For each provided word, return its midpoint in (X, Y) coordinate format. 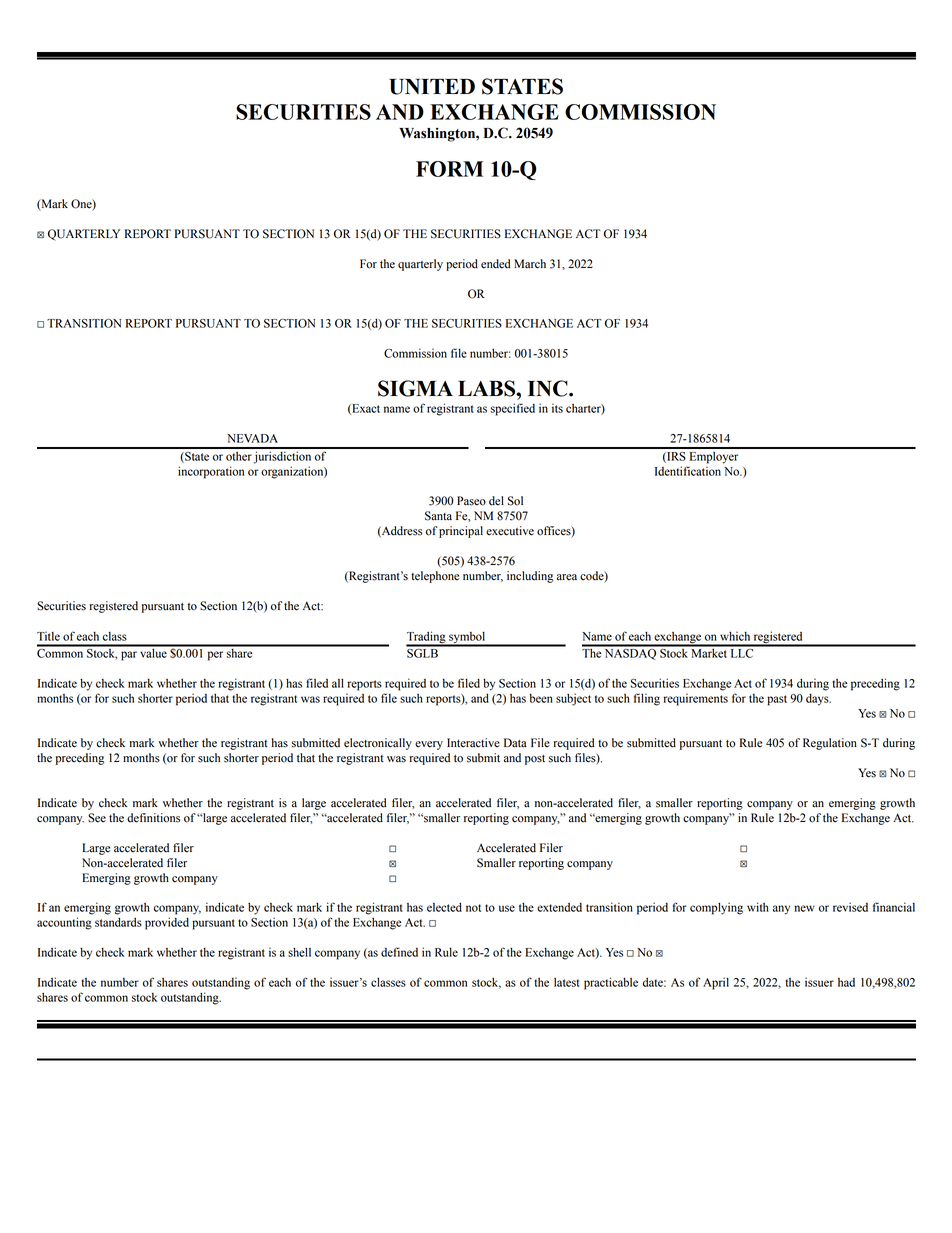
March (530, 264)
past (777, 700)
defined (399, 952)
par (129, 656)
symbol (467, 639)
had (846, 982)
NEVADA (252, 438)
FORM (450, 169)
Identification (688, 471)
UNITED (432, 86)
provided (167, 923)
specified (513, 409)
